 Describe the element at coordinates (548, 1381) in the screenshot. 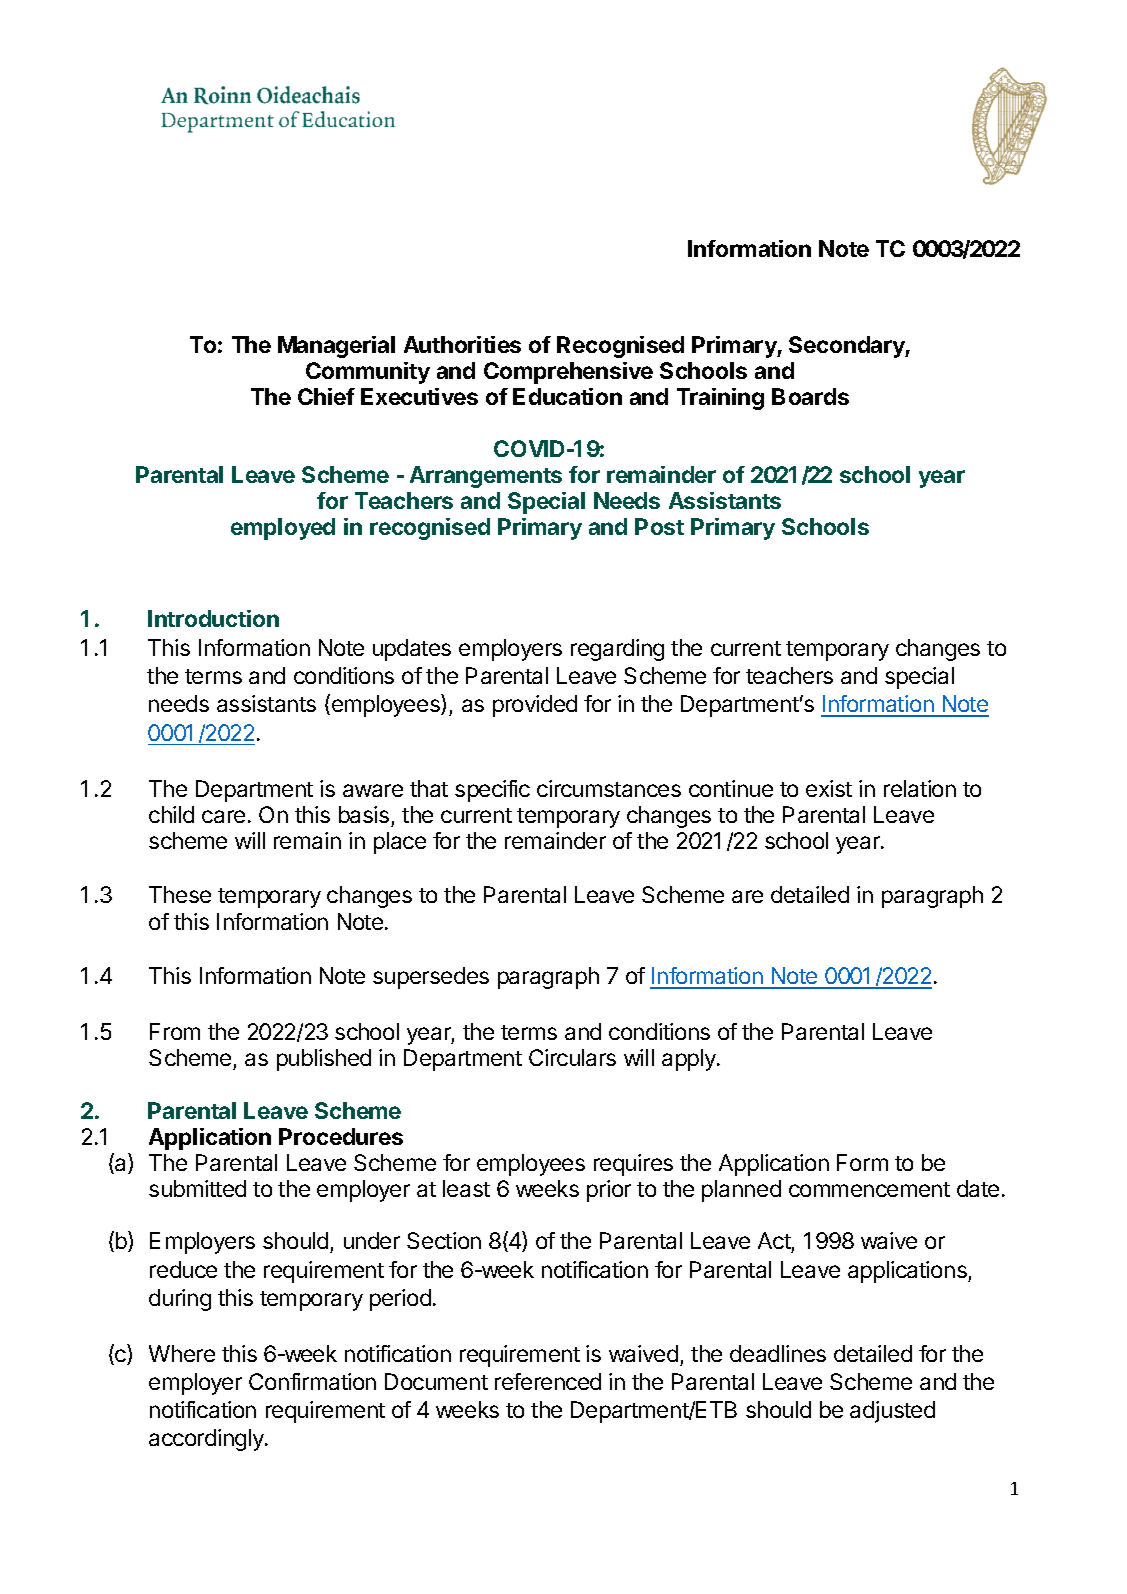

I see `referenced` at that location.
